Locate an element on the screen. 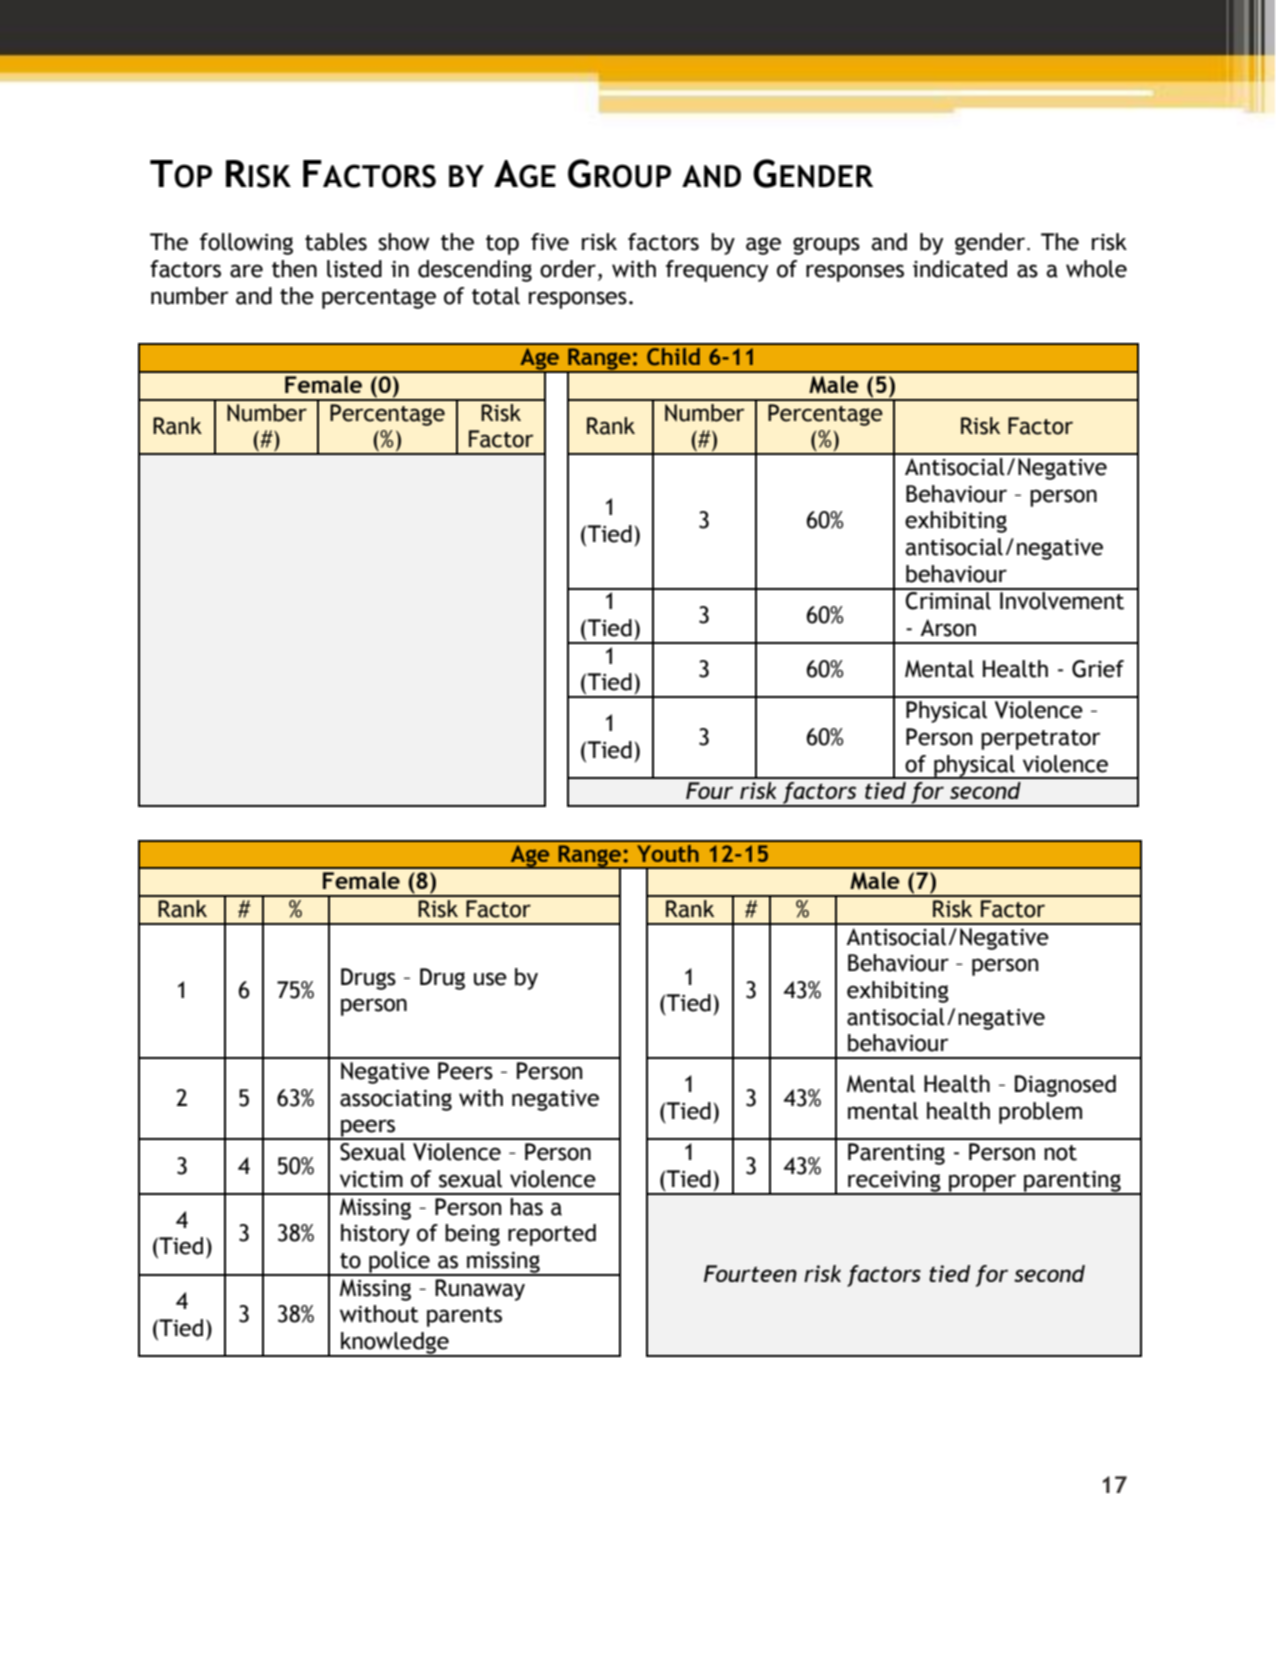 The width and height of the screenshot is (1277, 1653). Arson is located at coordinates (948, 628).
